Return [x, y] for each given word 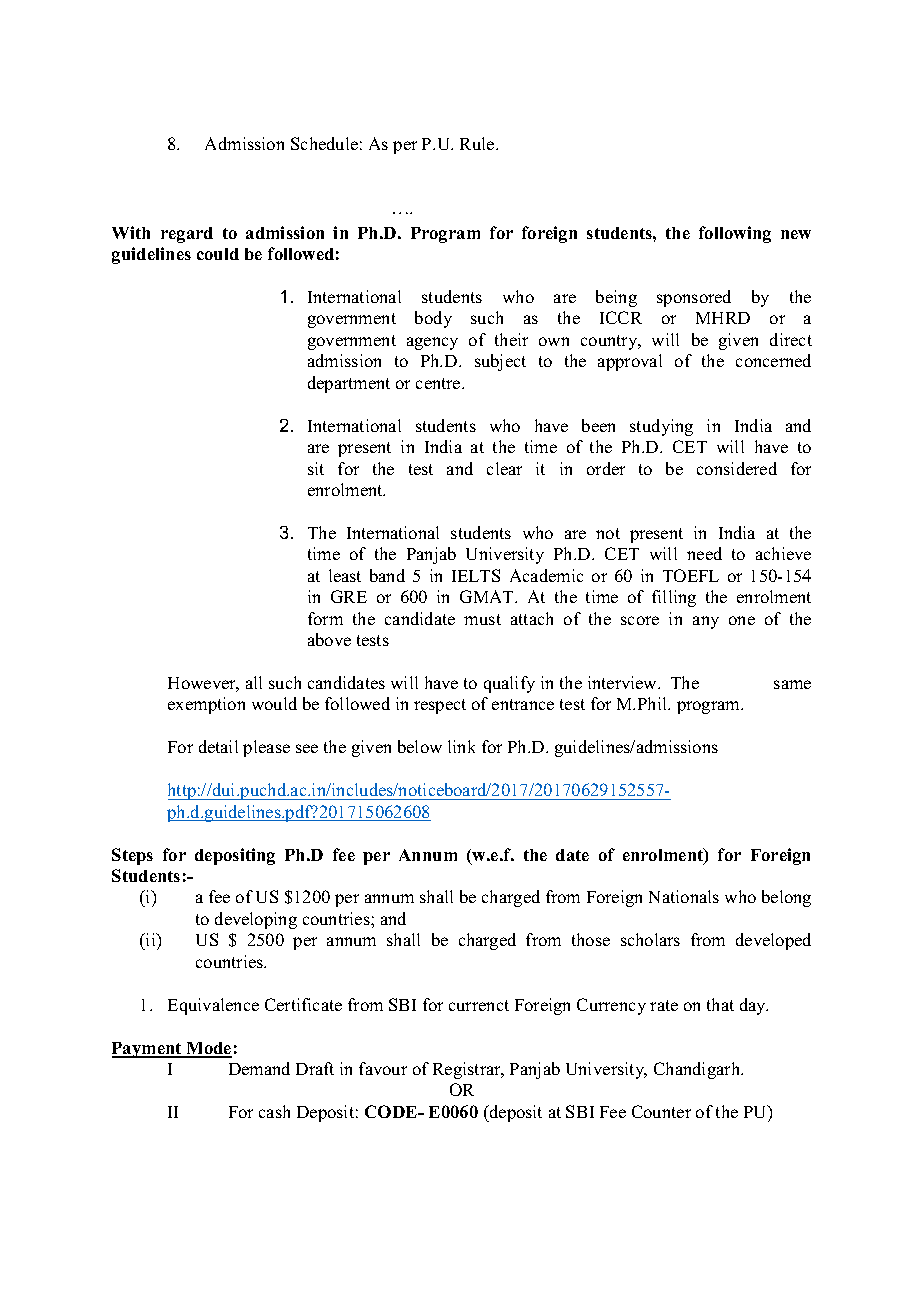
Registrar [468, 1070]
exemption [206, 705]
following [735, 234]
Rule [478, 143]
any [706, 622]
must [482, 619]
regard [187, 235]
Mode [208, 1049]
